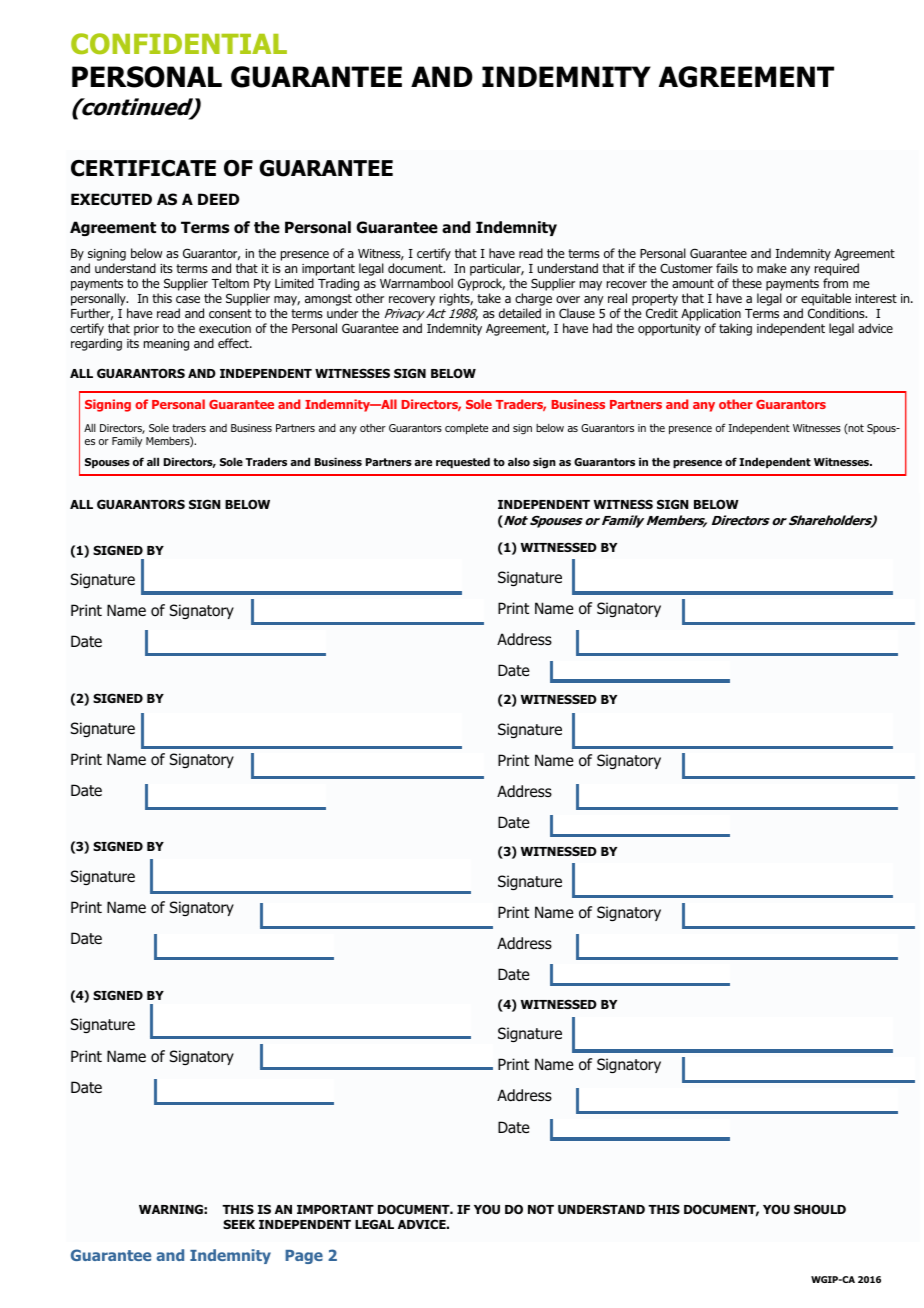 The height and width of the image is (1308, 924). What do you see at coordinates (519, 461) in the image?
I see `also` at bounding box center [519, 461].
